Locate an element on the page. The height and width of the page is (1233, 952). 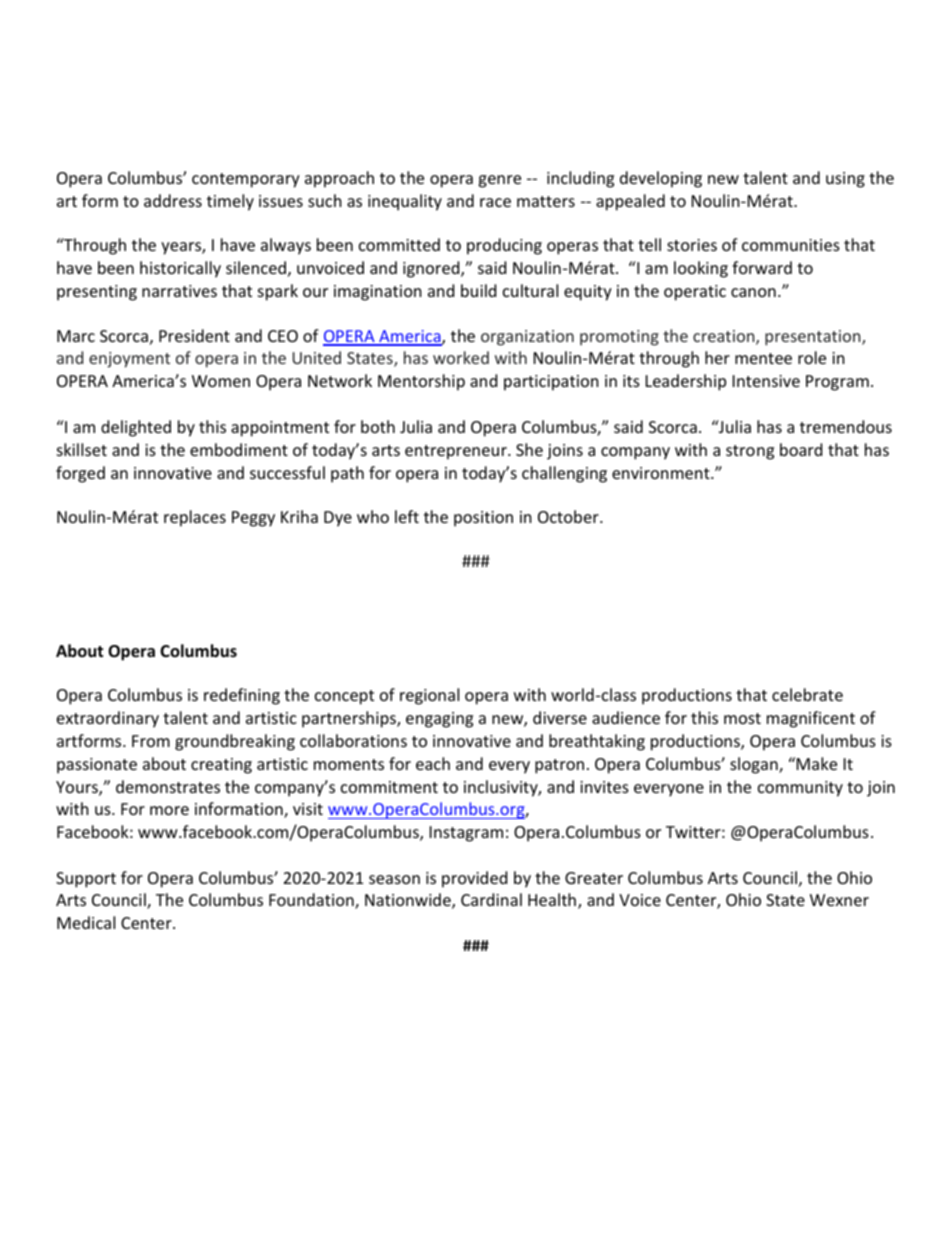
celebrate is located at coordinates (807, 694).
